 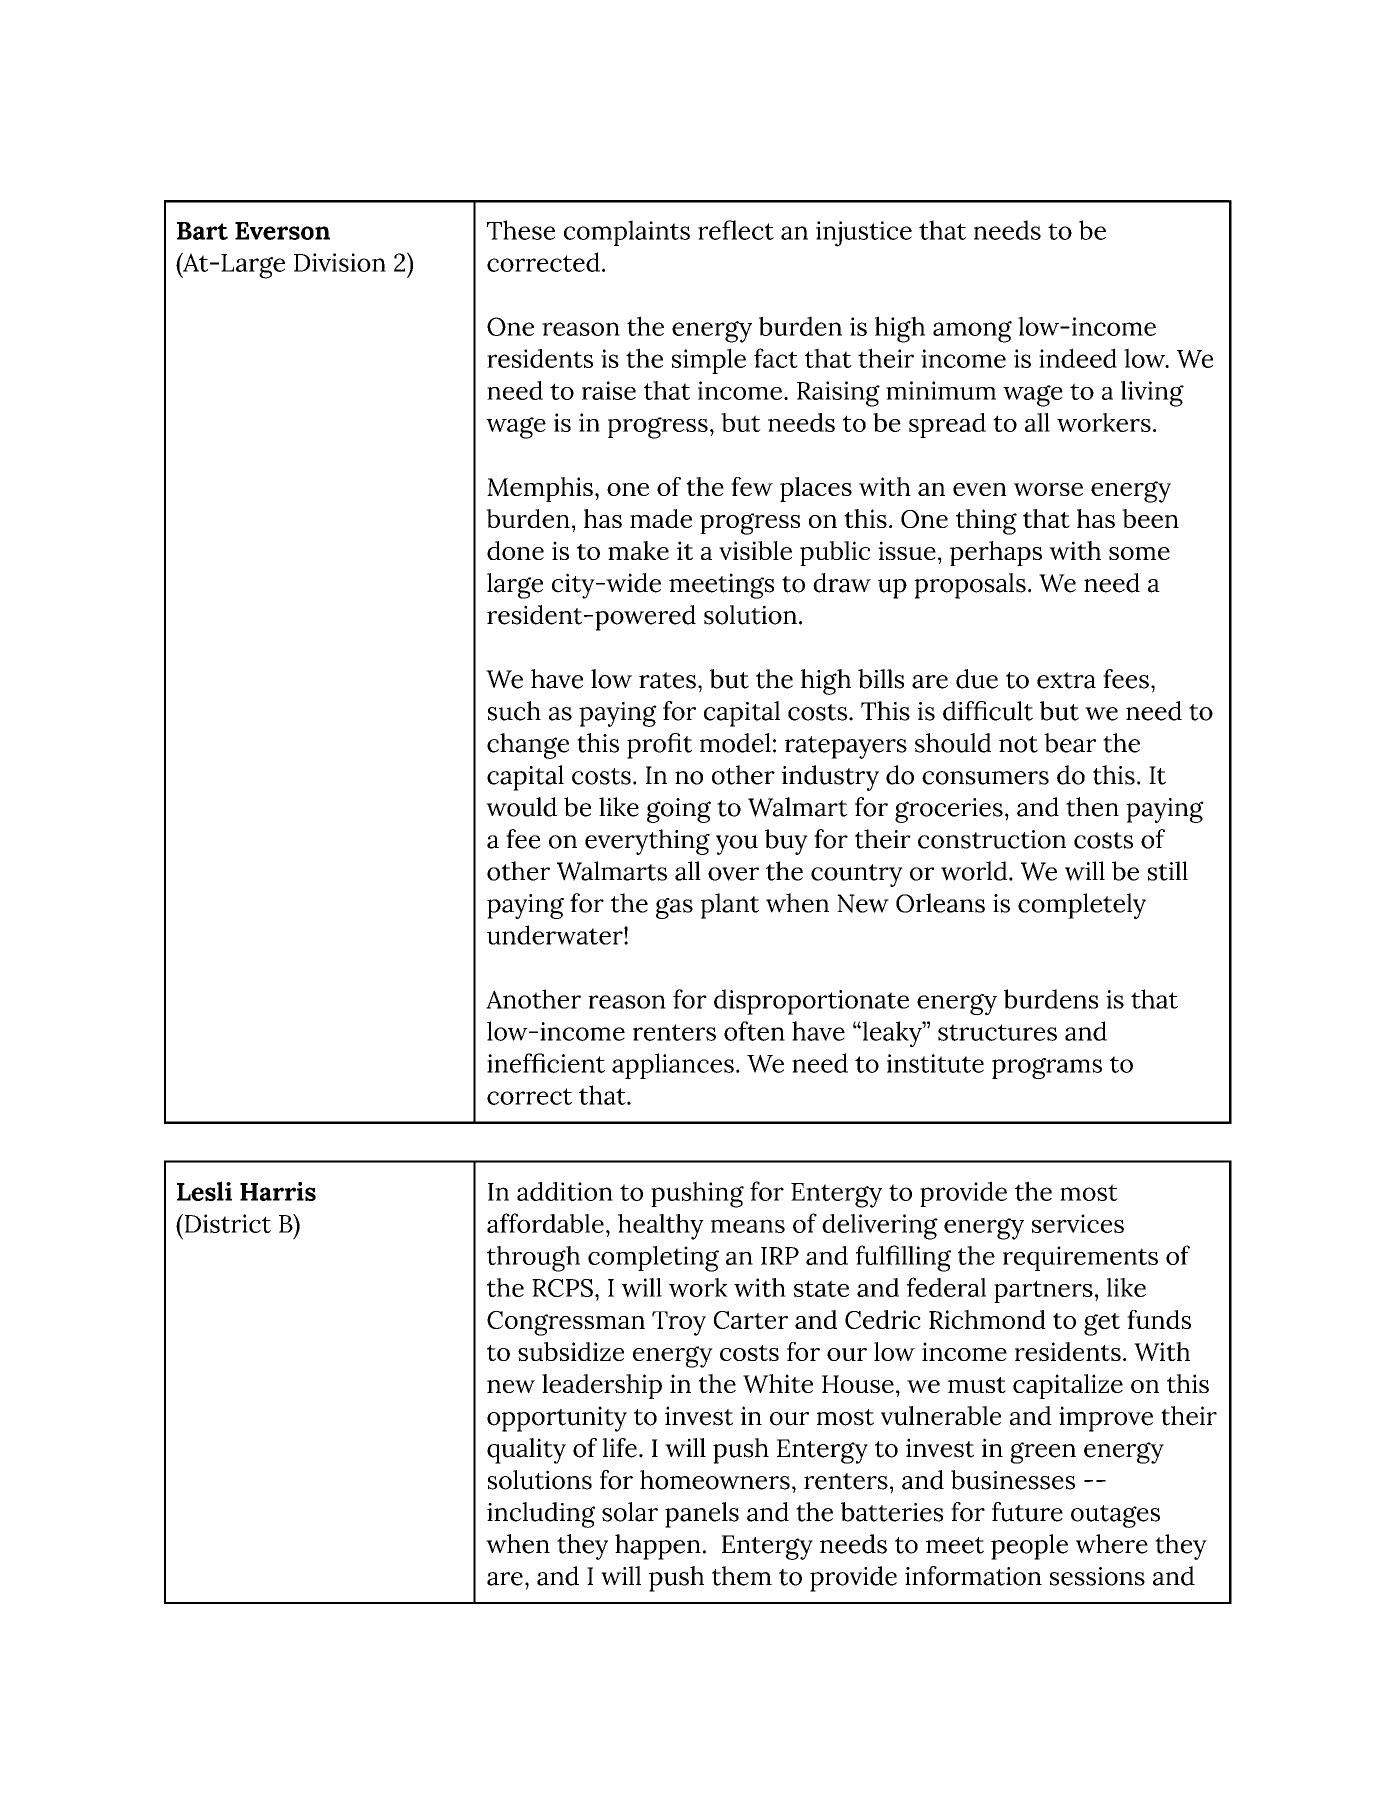 I want to click on done, so click(x=515, y=550).
